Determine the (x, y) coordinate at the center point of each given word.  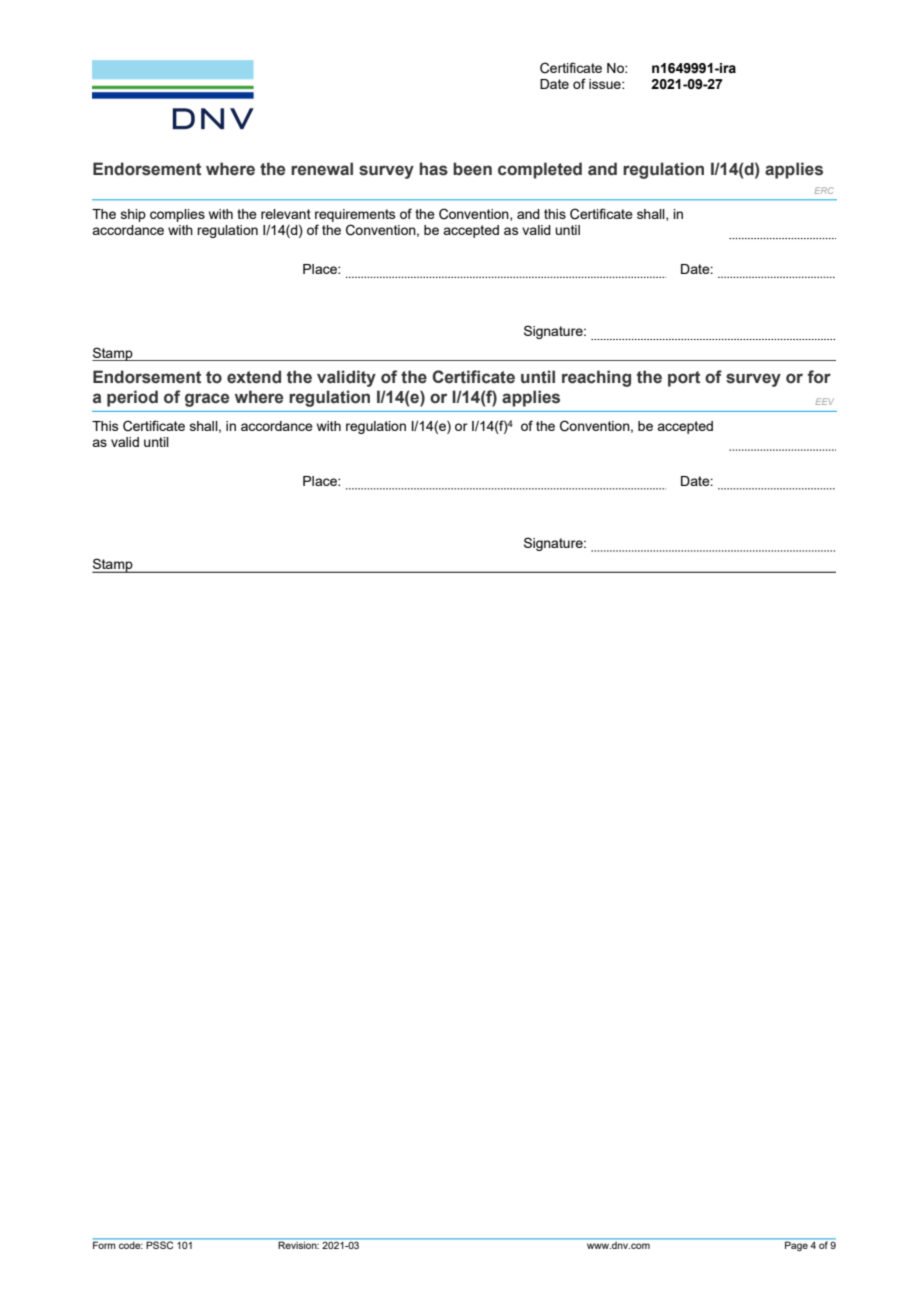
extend (254, 377)
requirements (355, 217)
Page (796, 1246)
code (131, 1245)
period (132, 398)
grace (207, 400)
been (472, 169)
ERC (824, 190)
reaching (596, 378)
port (684, 379)
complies (177, 215)
